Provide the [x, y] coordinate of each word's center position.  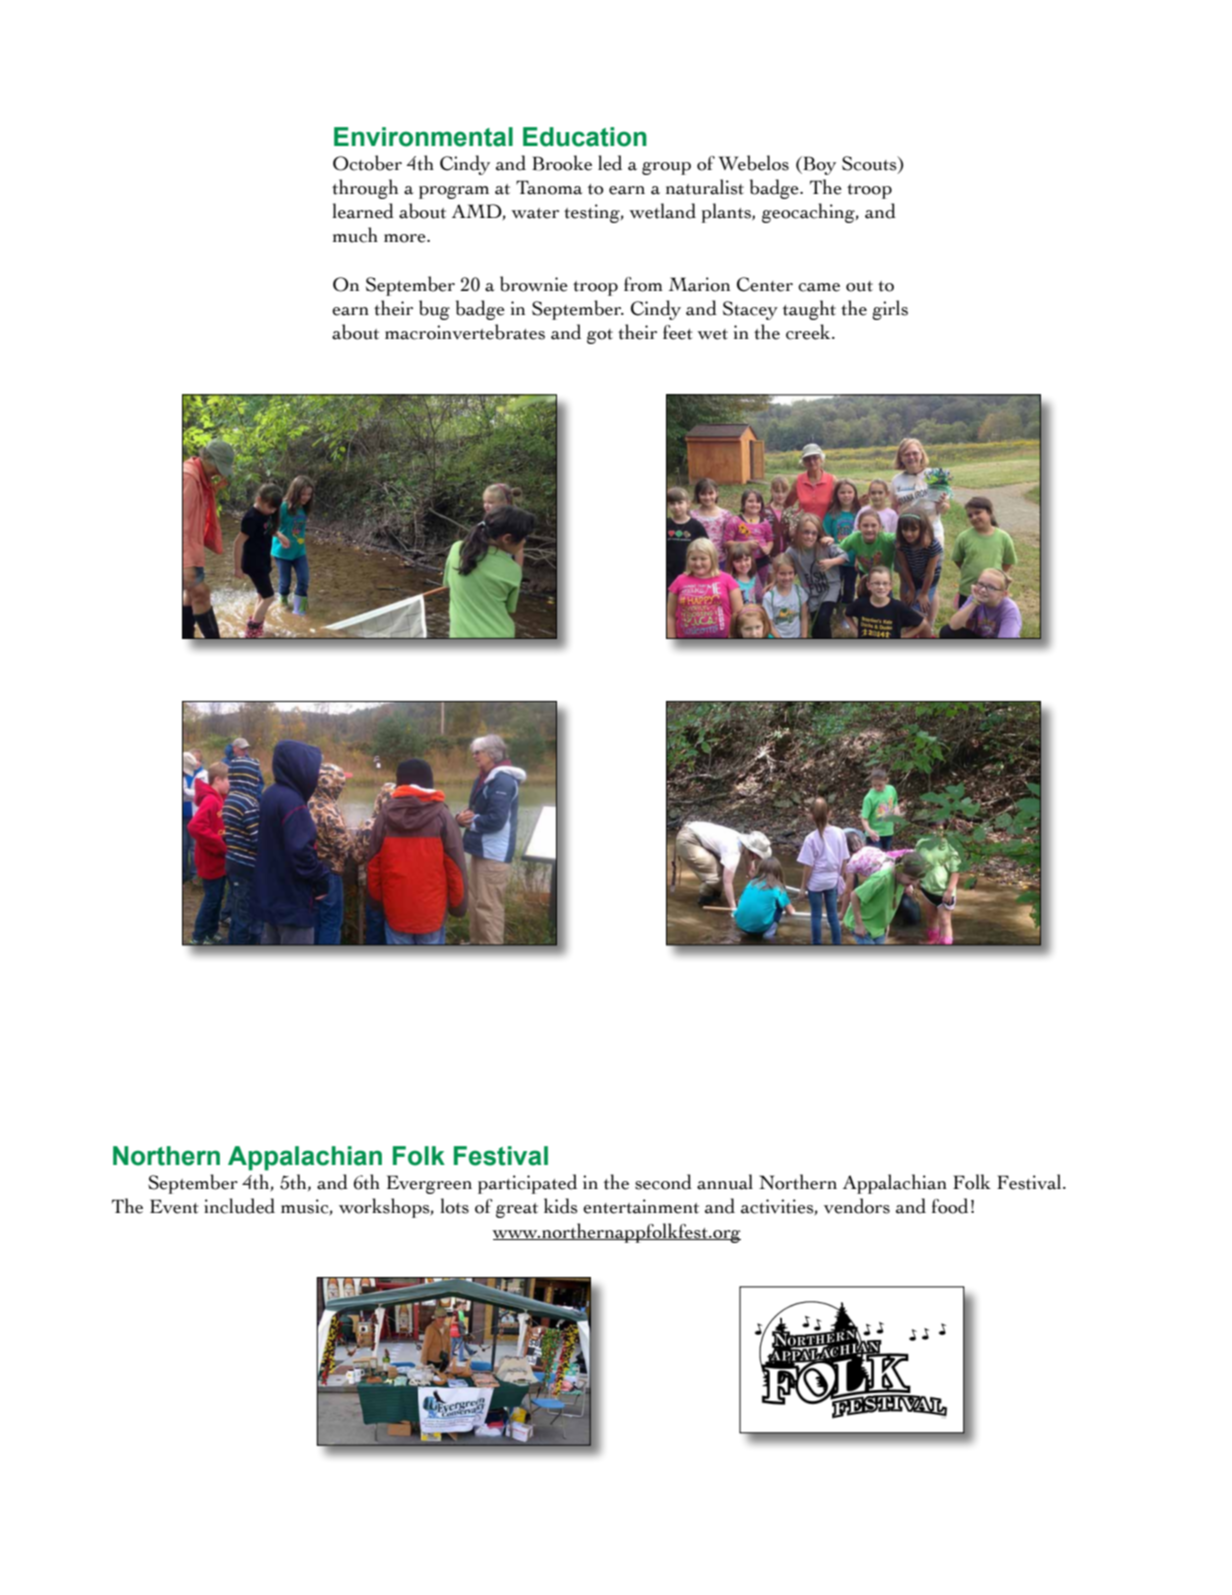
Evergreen [429, 1184]
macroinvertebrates [465, 332]
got [600, 336]
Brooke [562, 163]
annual [725, 1182]
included [239, 1206]
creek [809, 332]
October [367, 163]
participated [527, 1184]
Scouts [870, 164]
